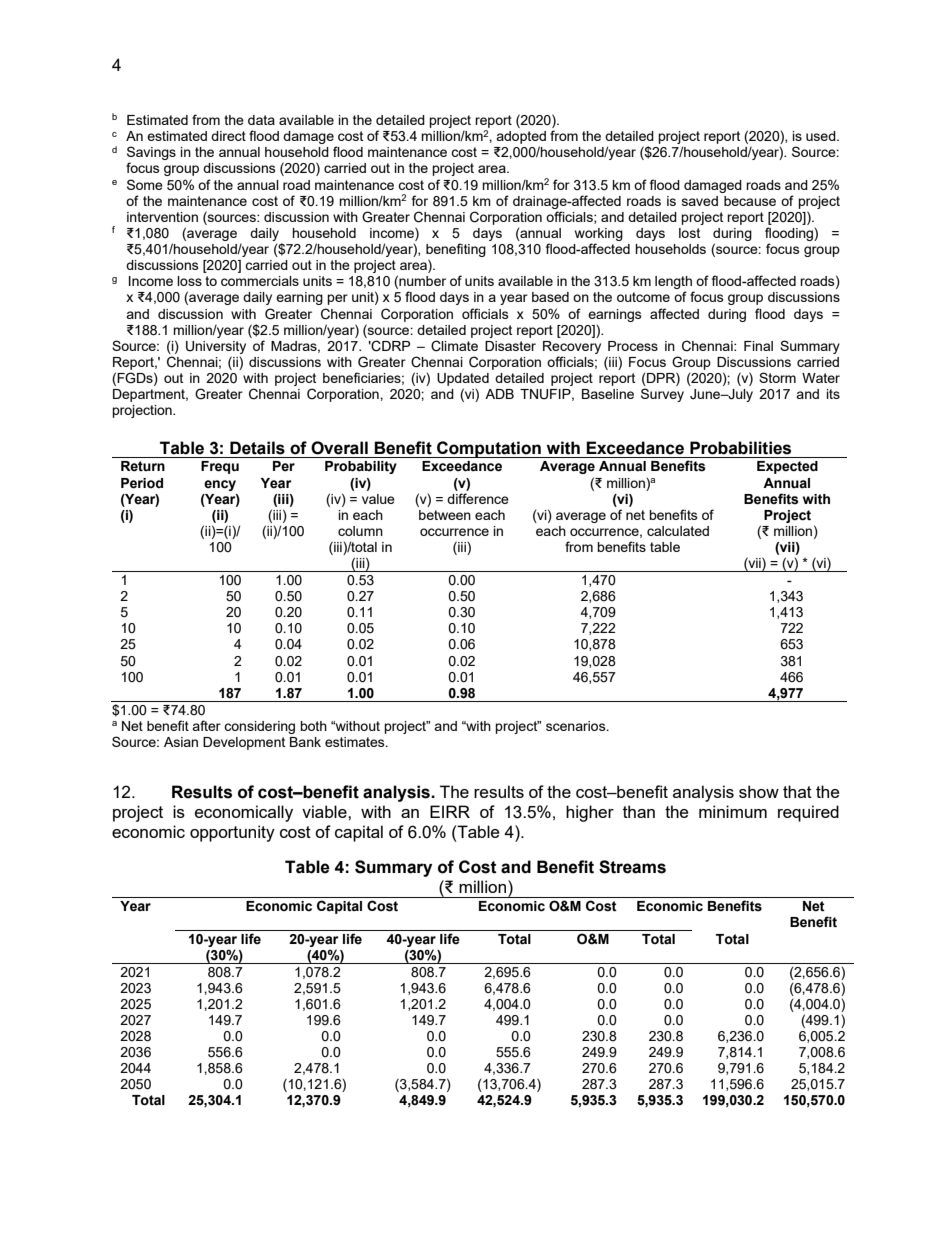 The width and height of the screenshot is (952, 1233). What do you see at coordinates (577, 726) in the screenshot?
I see `scenarios` at bounding box center [577, 726].
